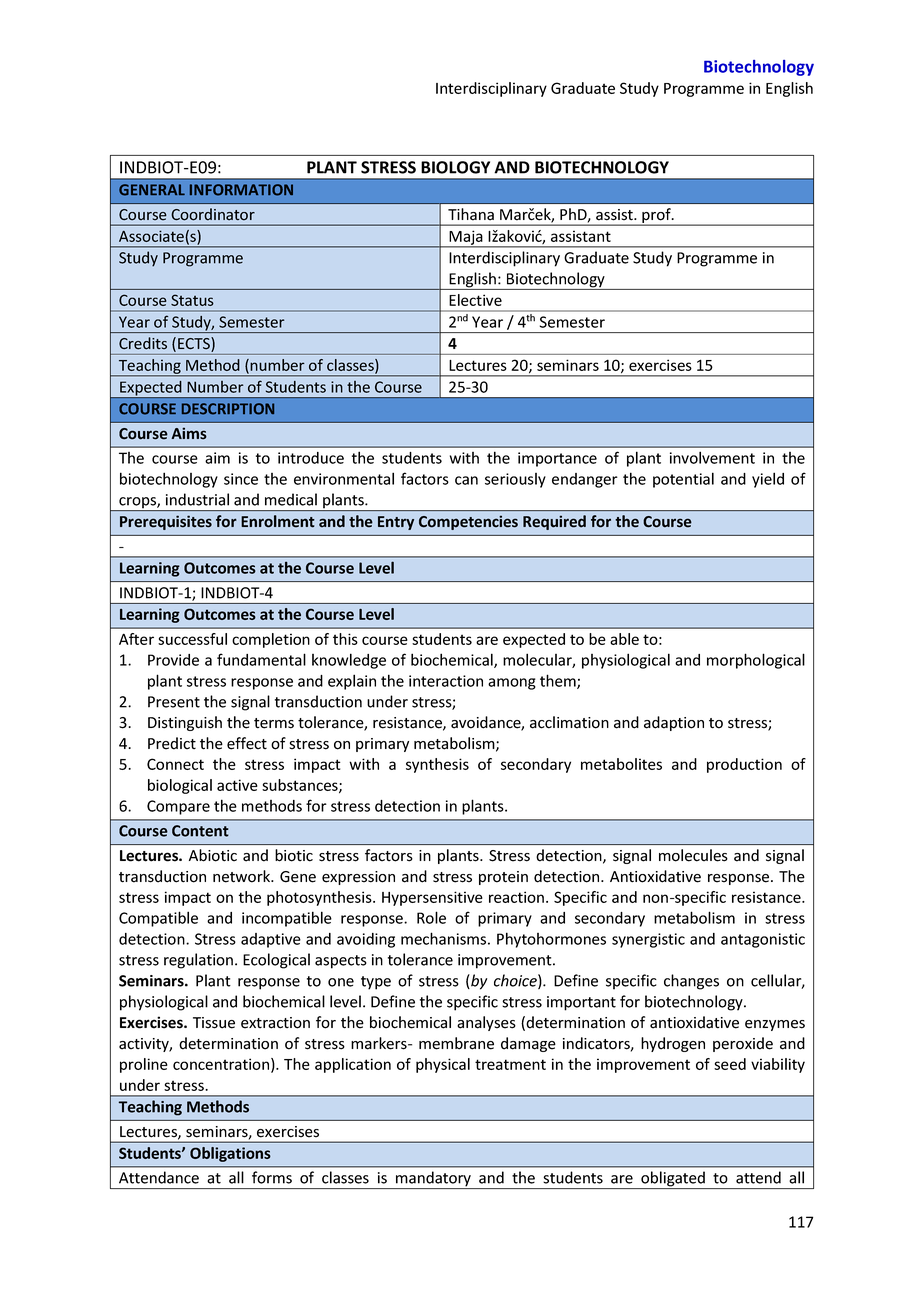 The image size is (924, 1308). Describe the element at coordinates (433, 1180) in the screenshot. I see `mandatory` at that location.
